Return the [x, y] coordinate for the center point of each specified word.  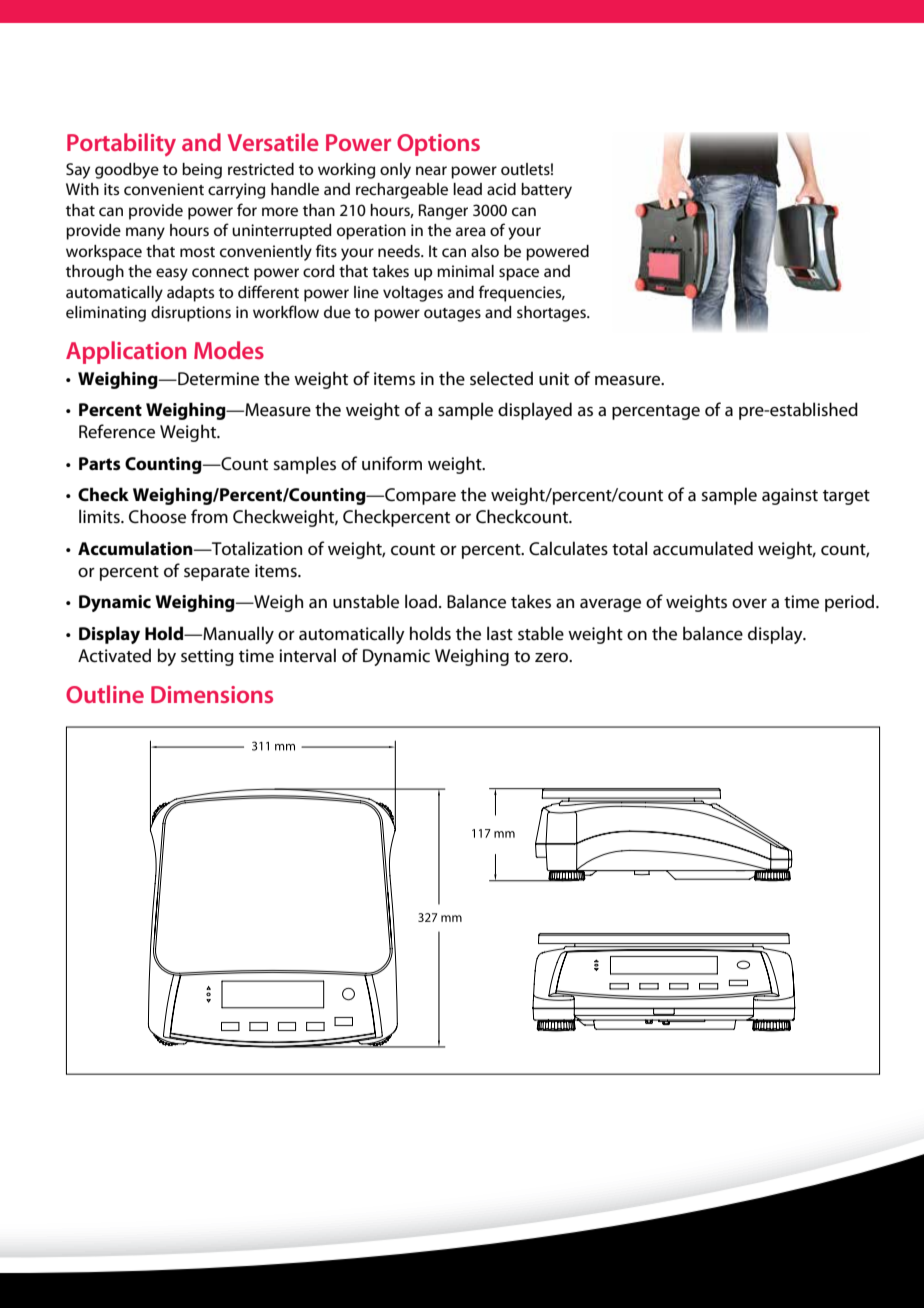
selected [501, 378]
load [421, 601]
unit [554, 378]
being [202, 171]
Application [126, 352]
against [790, 496]
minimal [465, 271]
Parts [100, 464]
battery [546, 191]
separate [217, 573]
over [749, 604]
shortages [552, 314]
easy [172, 274]
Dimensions [212, 694]
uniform [392, 463]
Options [438, 145]
